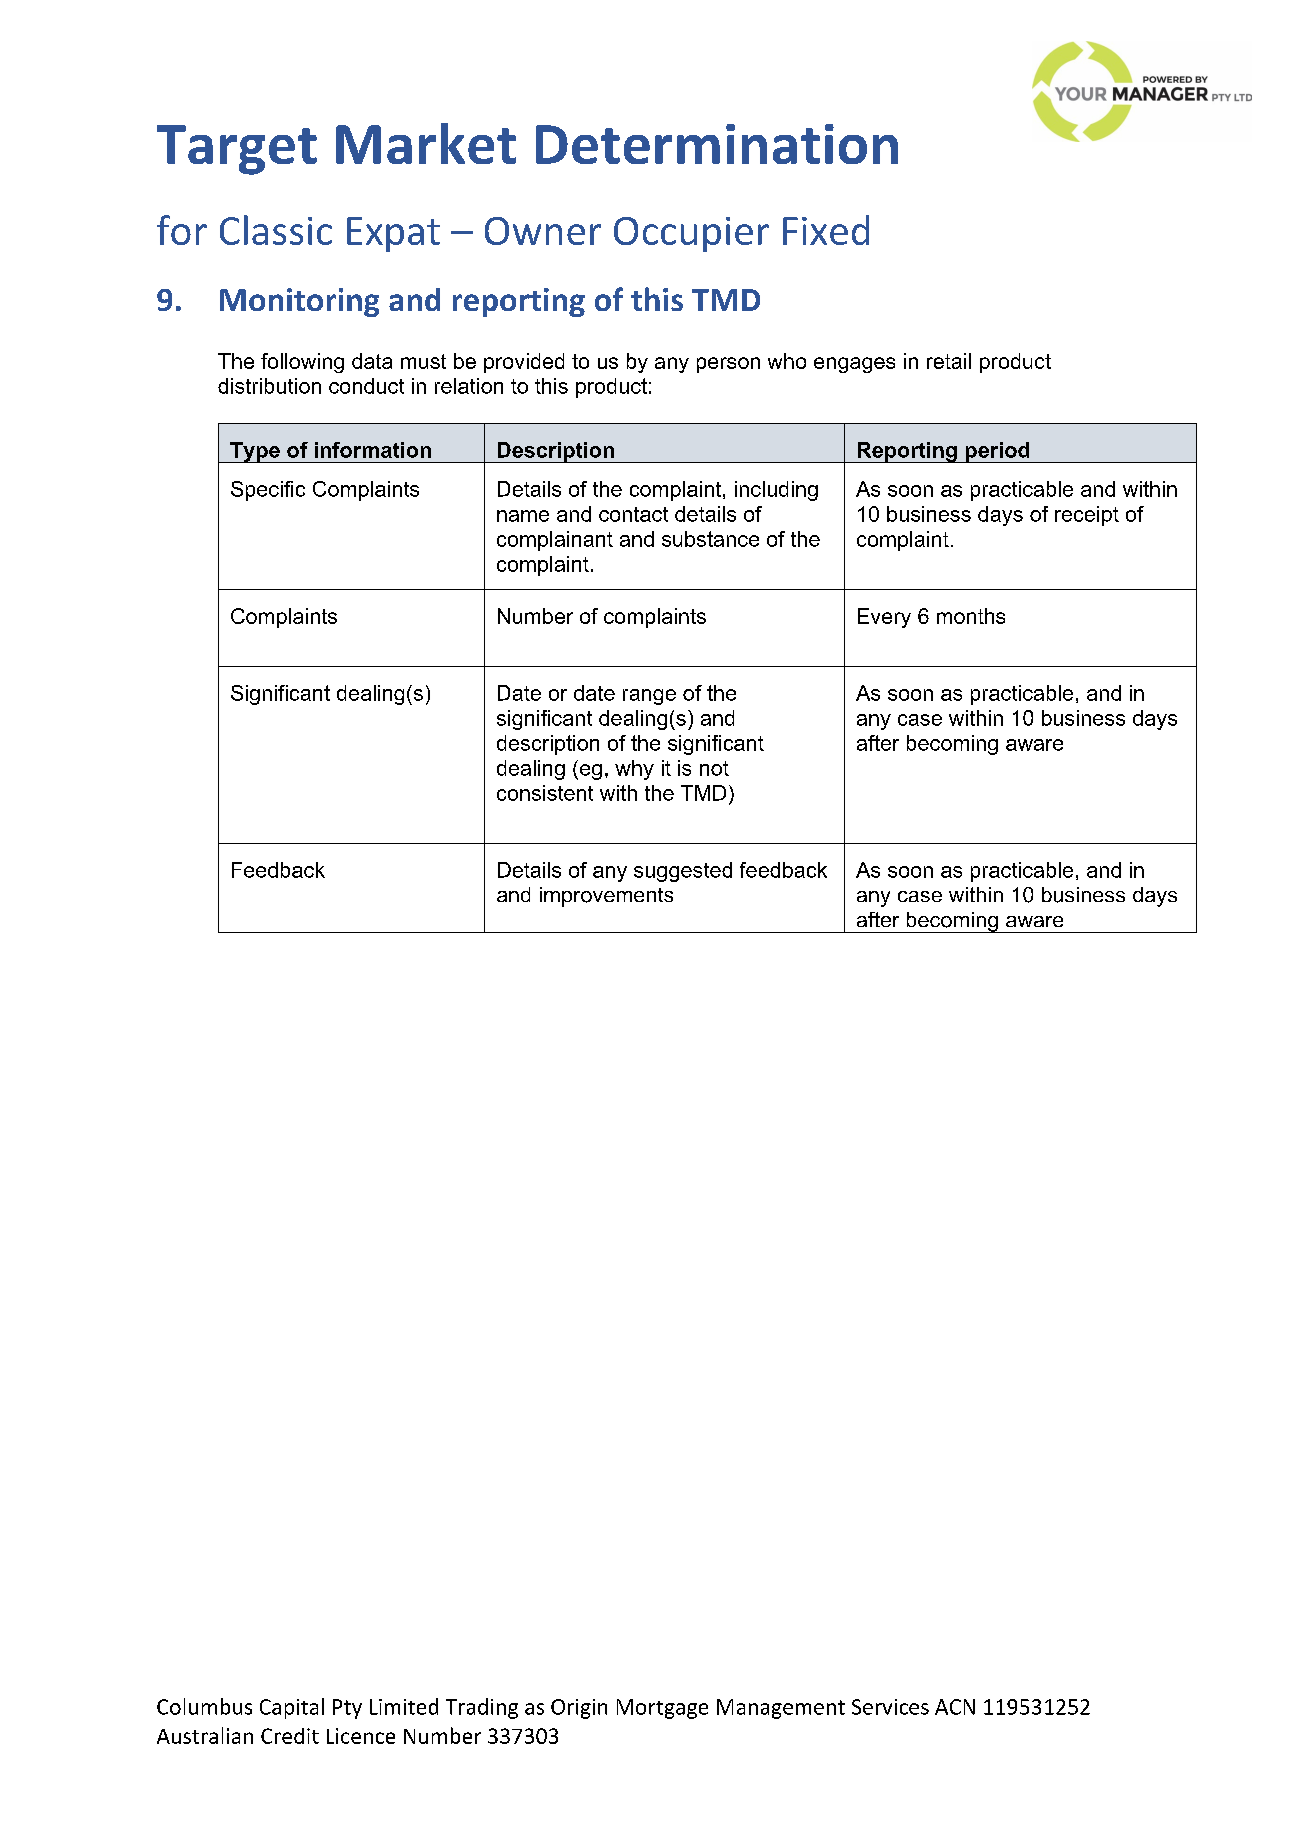  What do you see at coordinates (971, 616) in the image?
I see `months` at bounding box center [971, 616].
